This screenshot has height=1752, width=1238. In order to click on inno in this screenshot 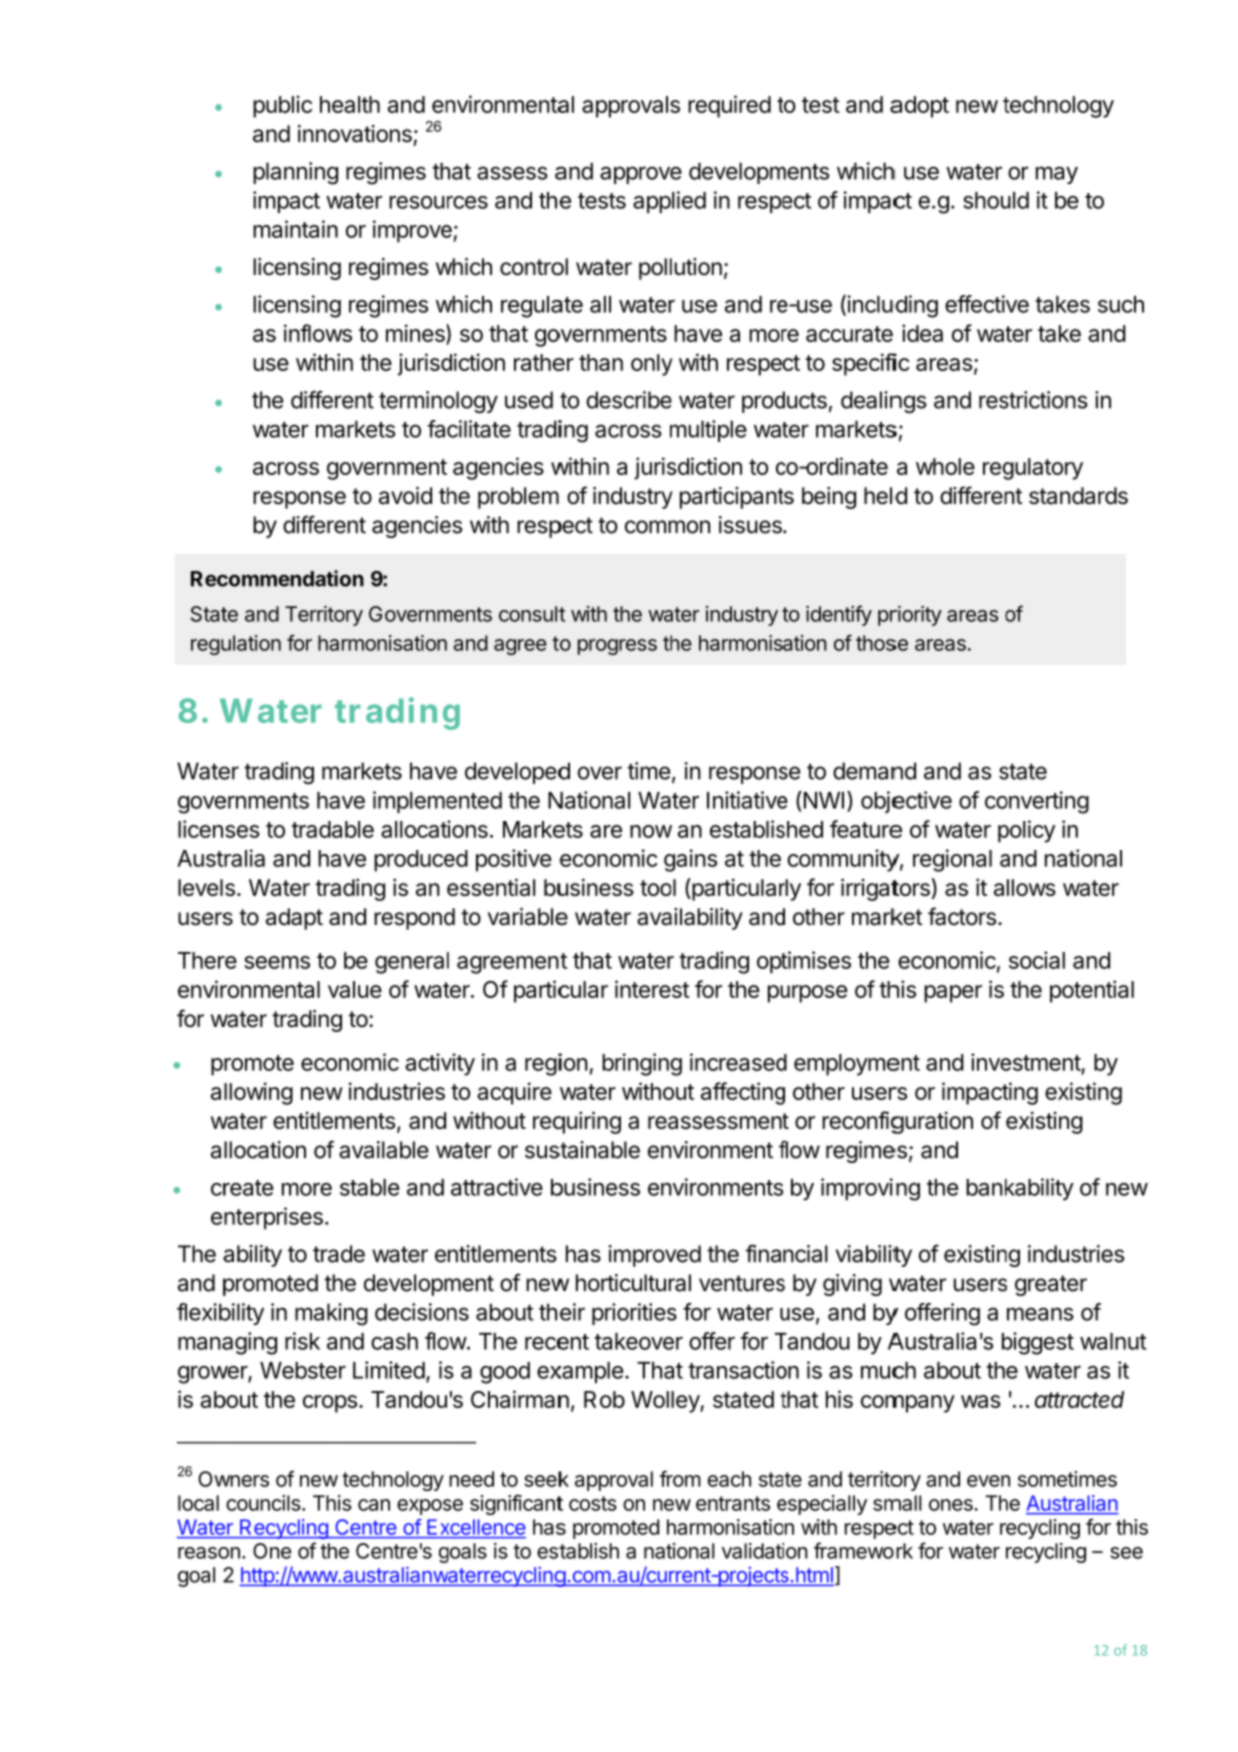, I will do `click(319, 134)`.
